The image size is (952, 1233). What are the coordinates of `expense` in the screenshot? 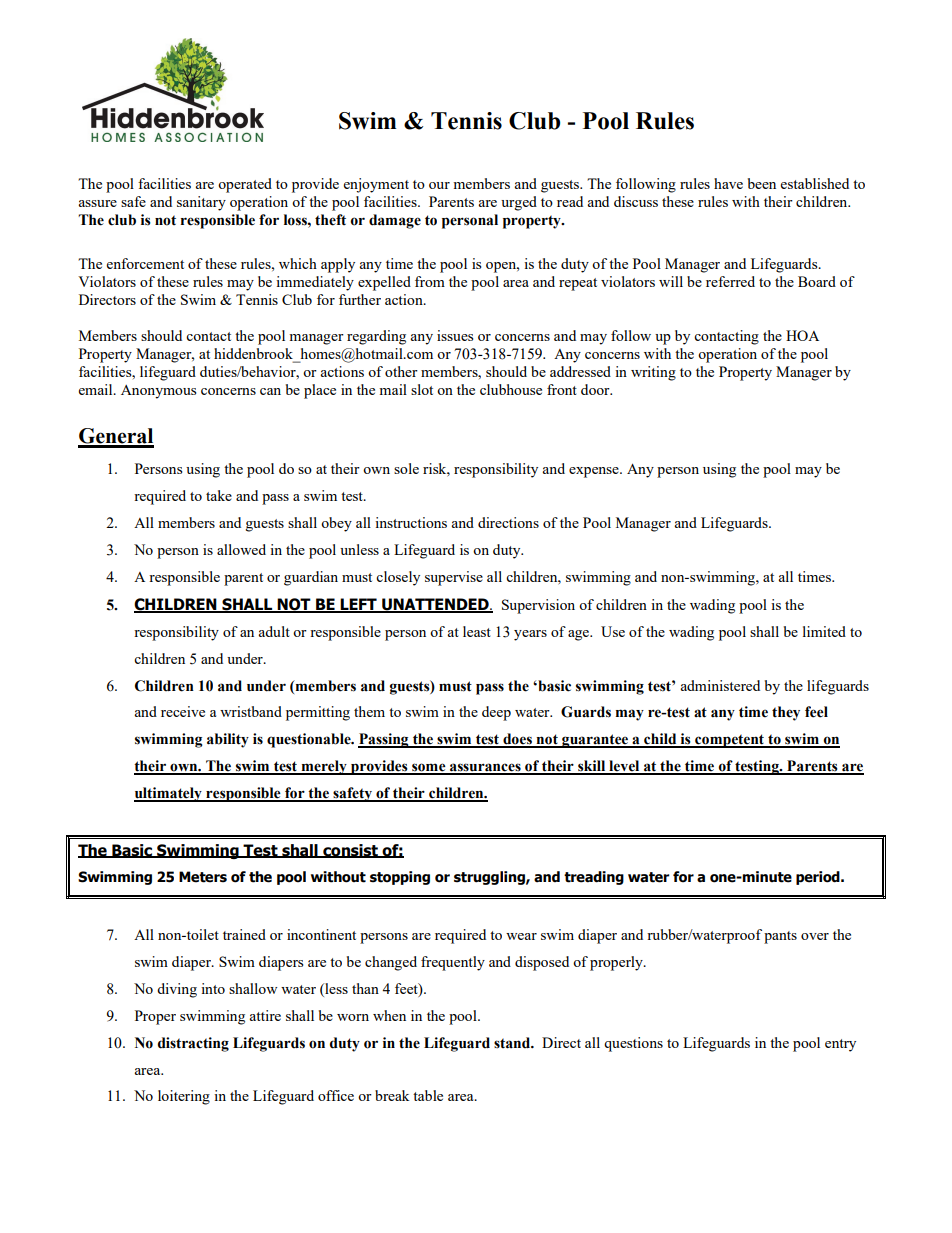 It's located at (595, 472).
